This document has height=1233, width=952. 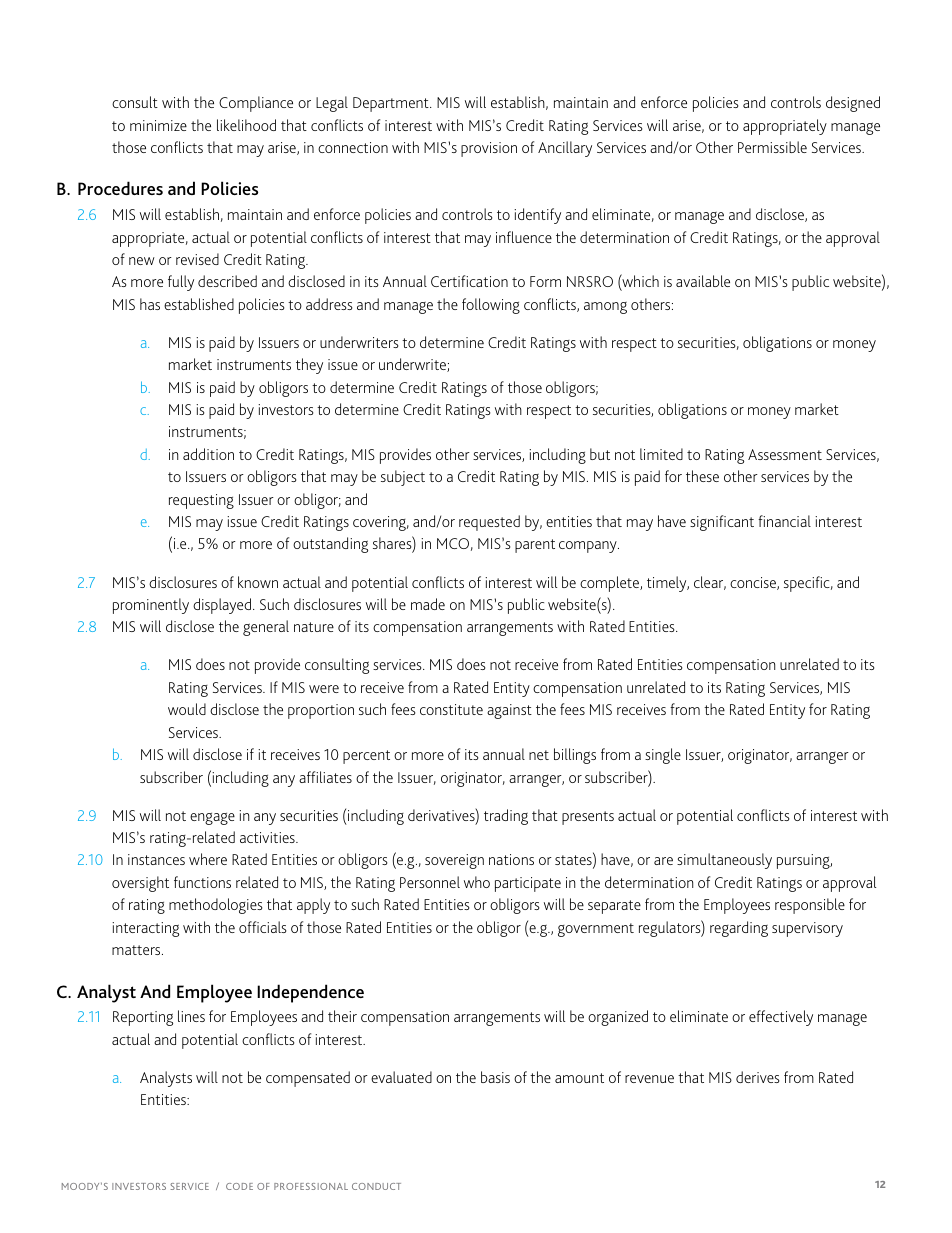 What do you see at coordinates (810, 906) in the document?
I see `responsible` at bounding box center [810, 906].
